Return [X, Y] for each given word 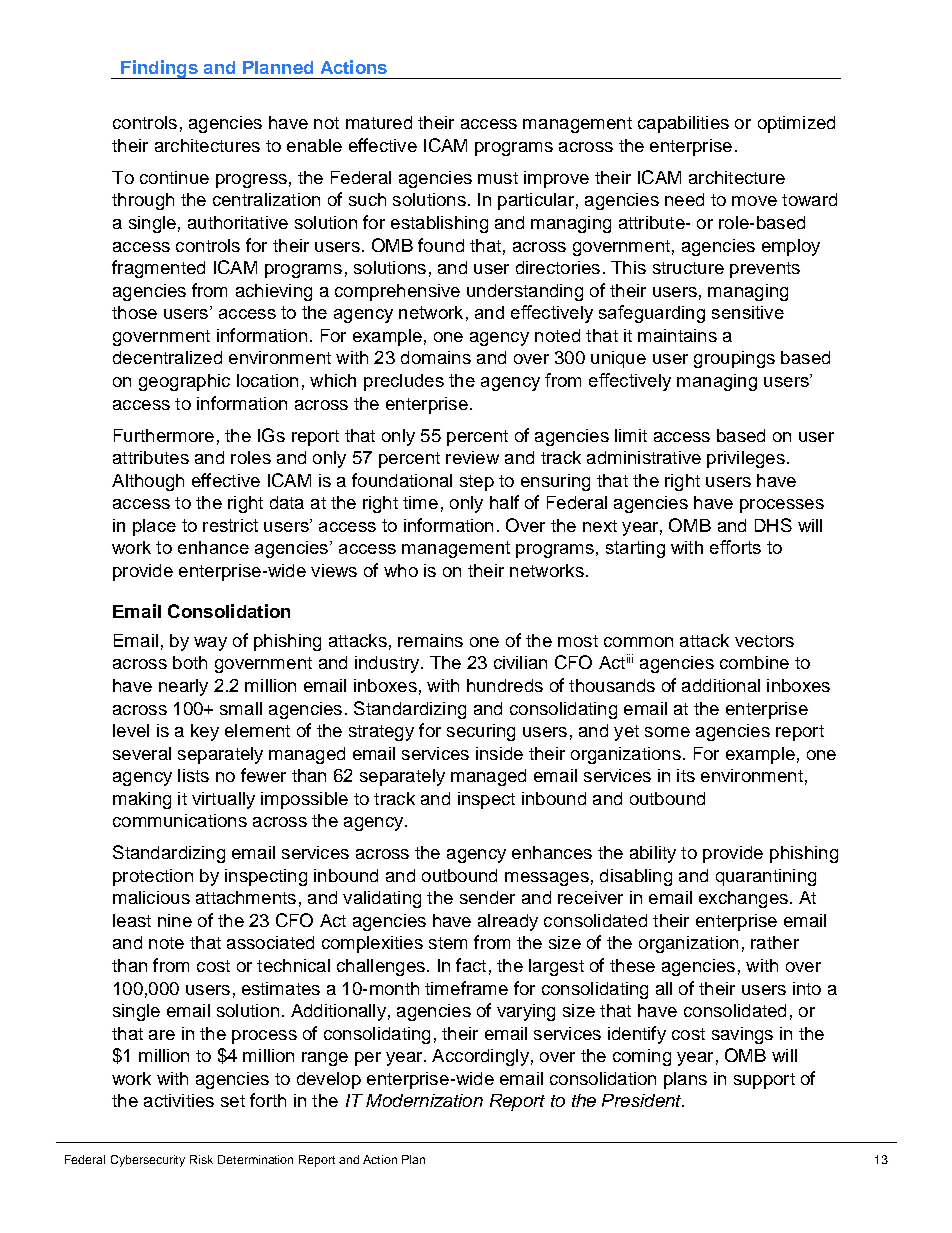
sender [487, 897]
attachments [246, 897]
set [233, 1101]
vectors [764, 641]
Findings [159, 69]
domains [436, 357]
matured [379, 122]
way [210, 644]
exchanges [743, 899]
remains [430, 640]
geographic [184, 382]
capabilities [683, 124]
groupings [734, 359]
